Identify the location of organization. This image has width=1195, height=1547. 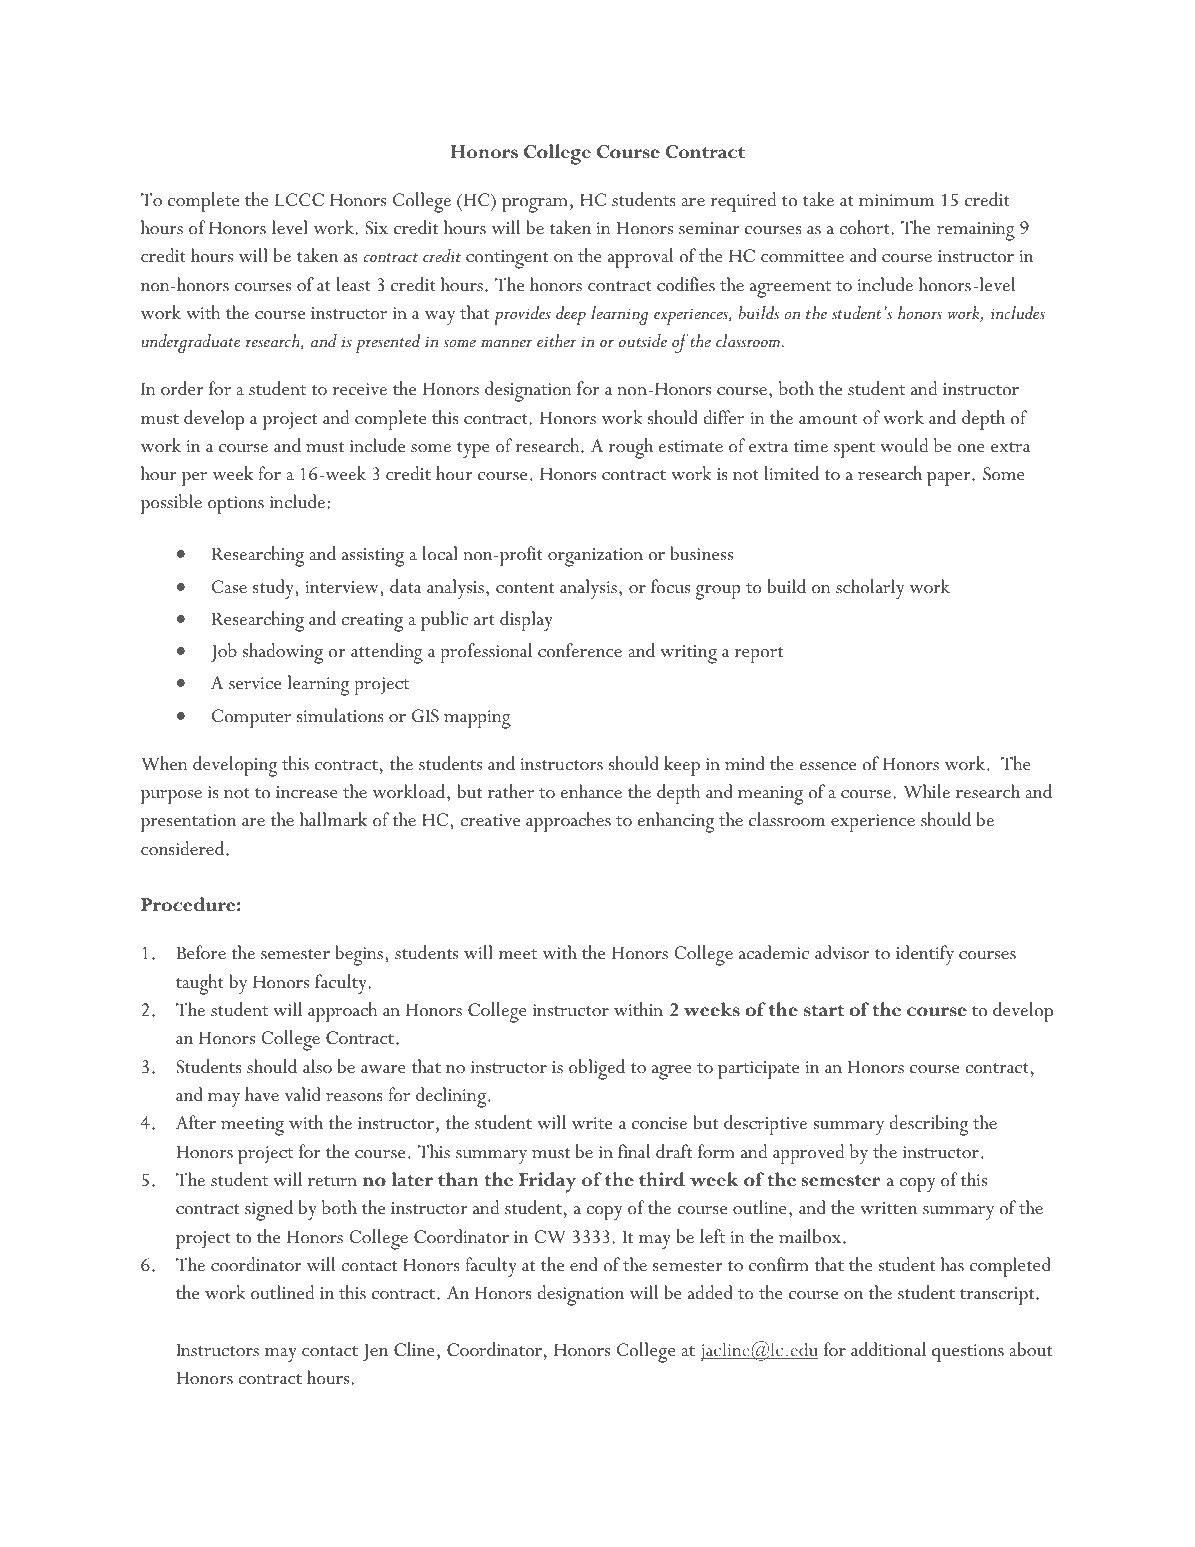
(595, 557).
